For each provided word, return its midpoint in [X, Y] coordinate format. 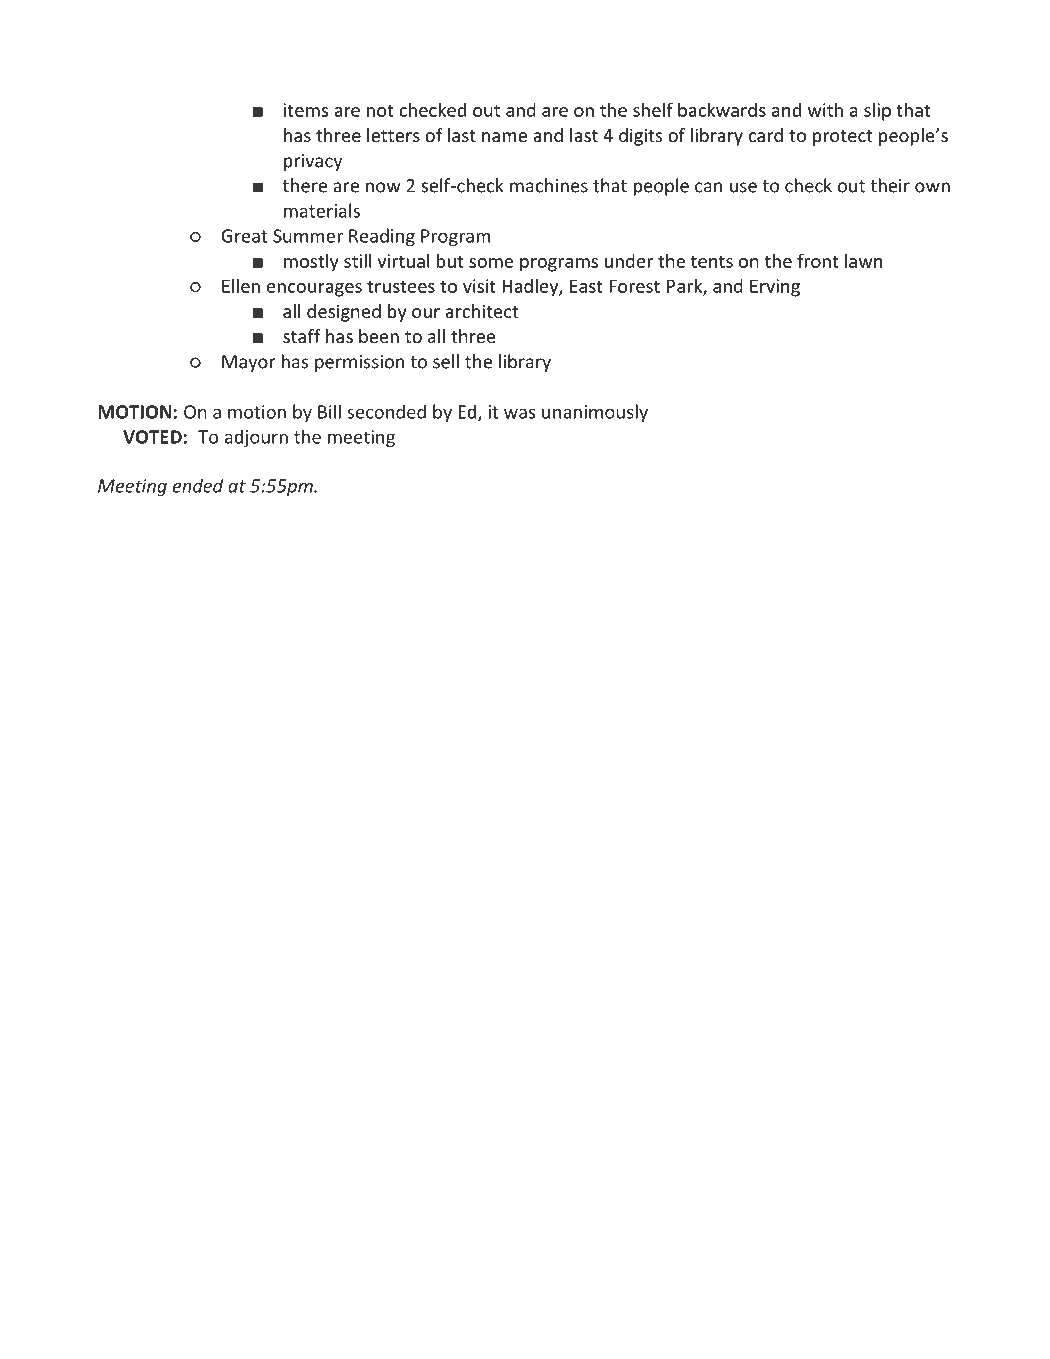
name [504, 137]
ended [198, 485]
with [825, 109]
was [519, 413]
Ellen [241, 285]
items [306, 110]
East [586, 286]
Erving [775, 288]
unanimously [595, 413]
